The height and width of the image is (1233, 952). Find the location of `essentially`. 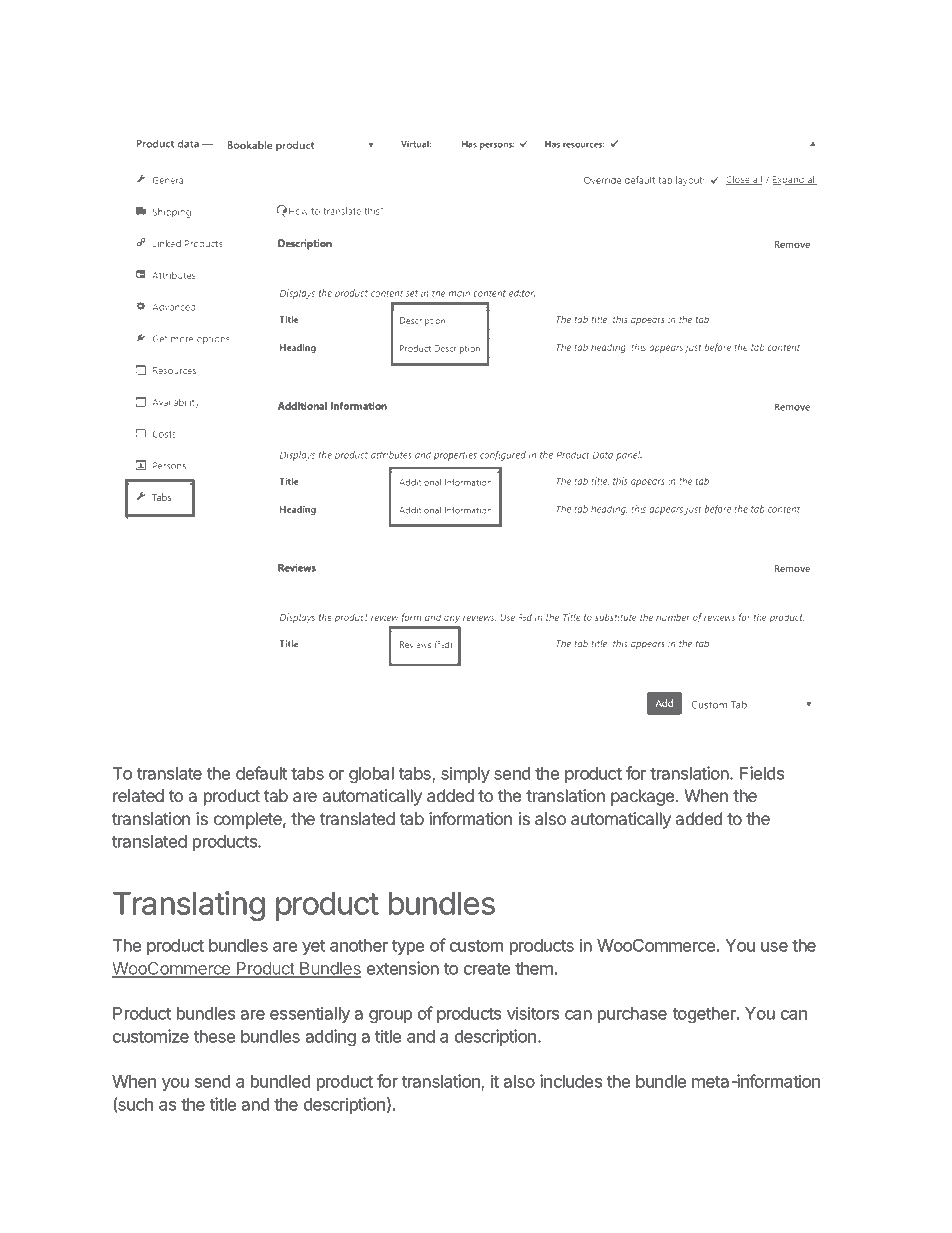

essentially is located at coordinates (310, 1014).
